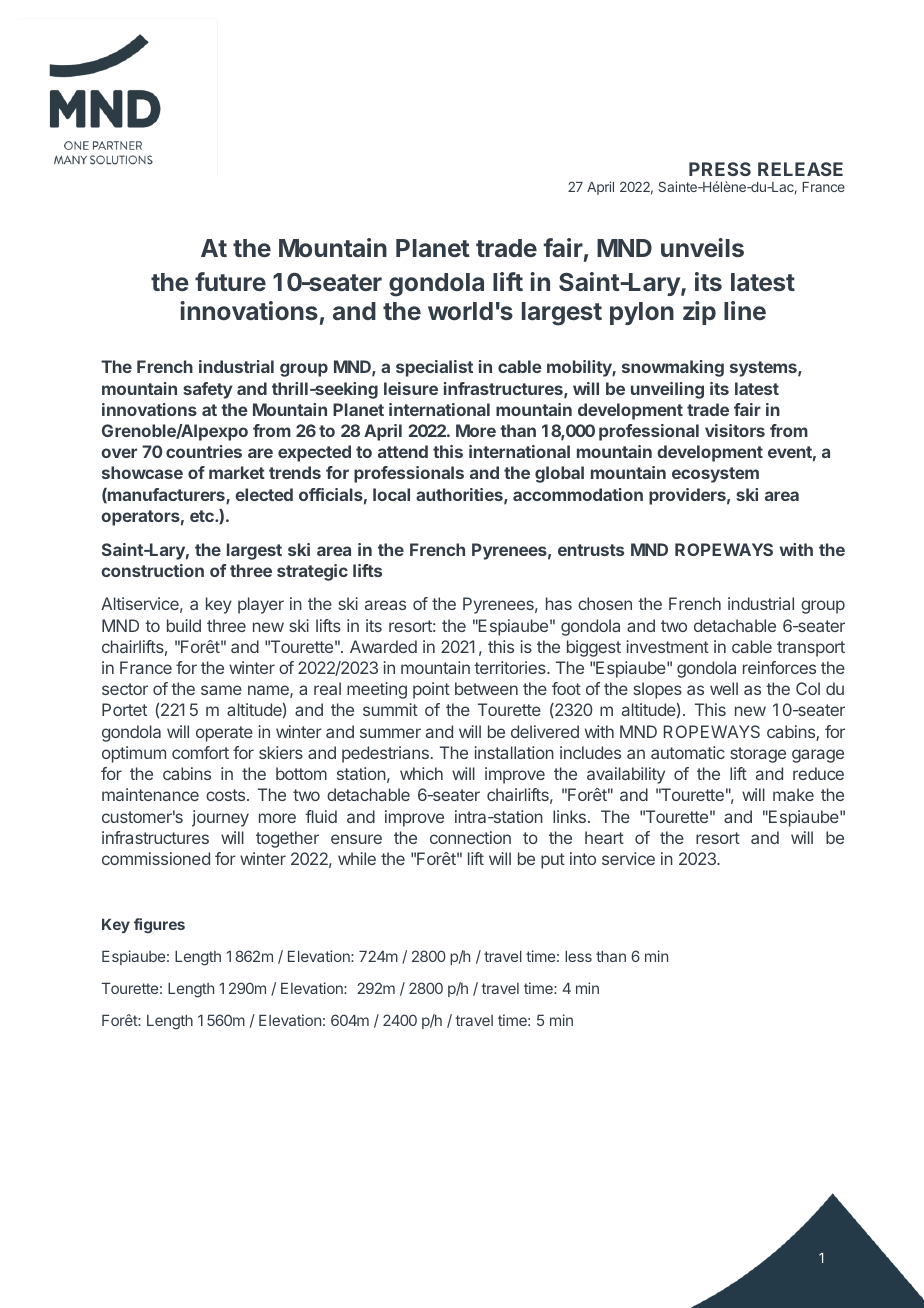 The height and width of the page is (1308, 924). What do you see at coordinates (159, 926) in the page?
I see `figures` at bounding box center [159, 926].
